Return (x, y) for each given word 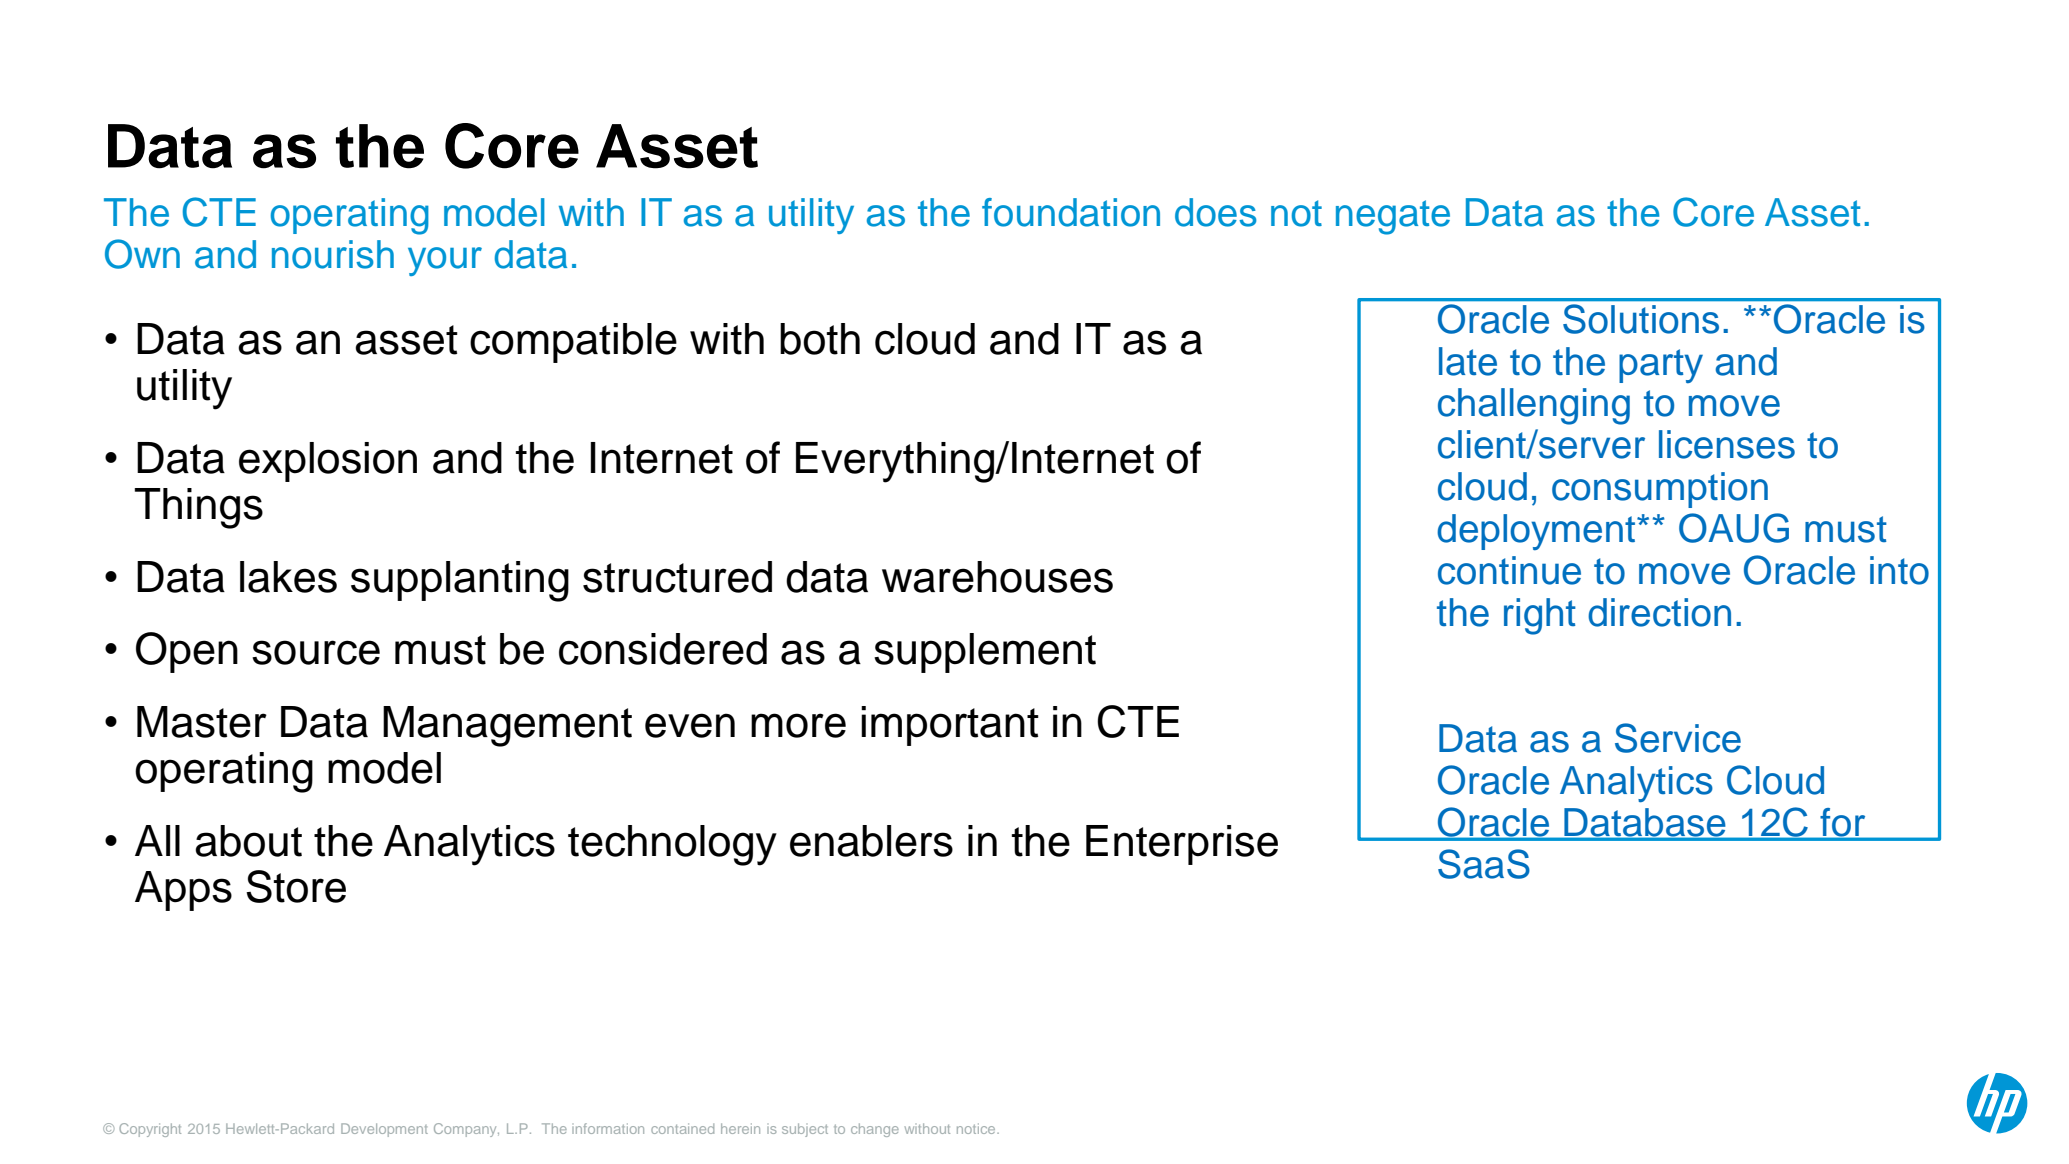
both (820, 339)
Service (1678, 738)
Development (384, 1130)
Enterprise (1182, 845)
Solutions (1641, 319)
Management (507, 726)
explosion (328, 462)
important (950, 726)
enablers (871, 841)
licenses (1727, 444)
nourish (333, 254)
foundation (1071, 212)
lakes (288, 577)
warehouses (997, 577)
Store (296, 886)
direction (1659, 612)
